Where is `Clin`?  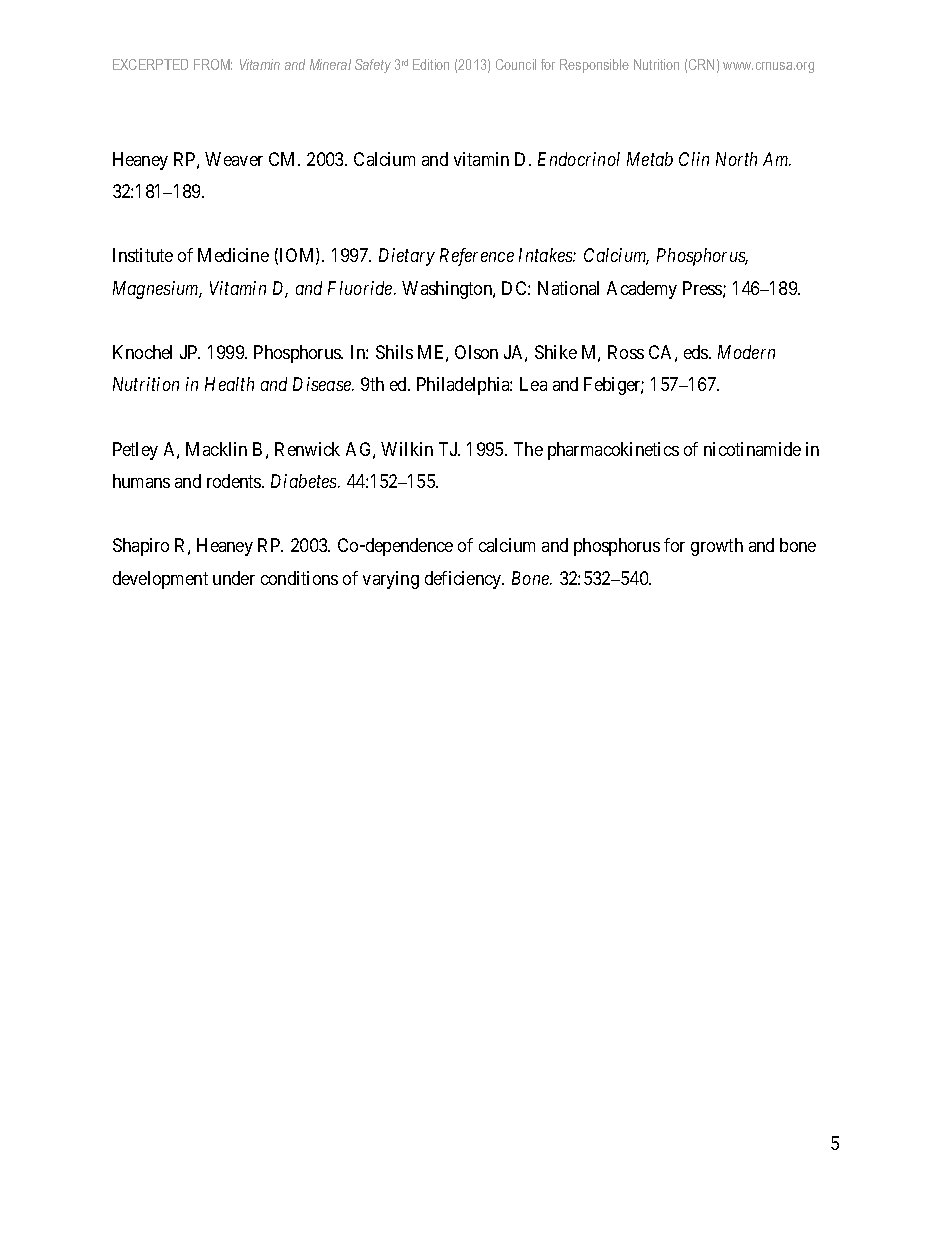
Clin is located at coordinates (694, 159).
